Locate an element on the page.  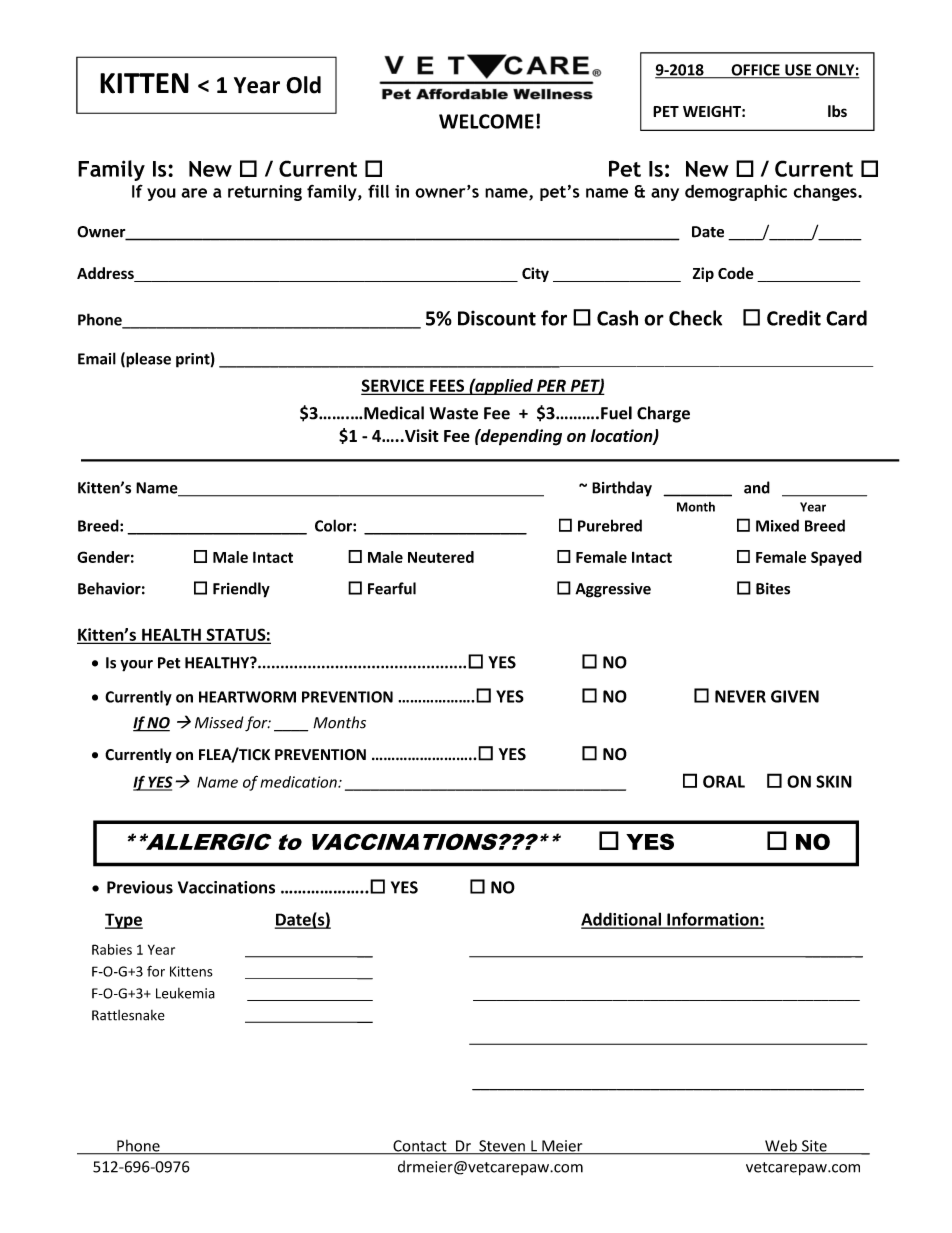
Steven is located at coordinates (502, 1147).
